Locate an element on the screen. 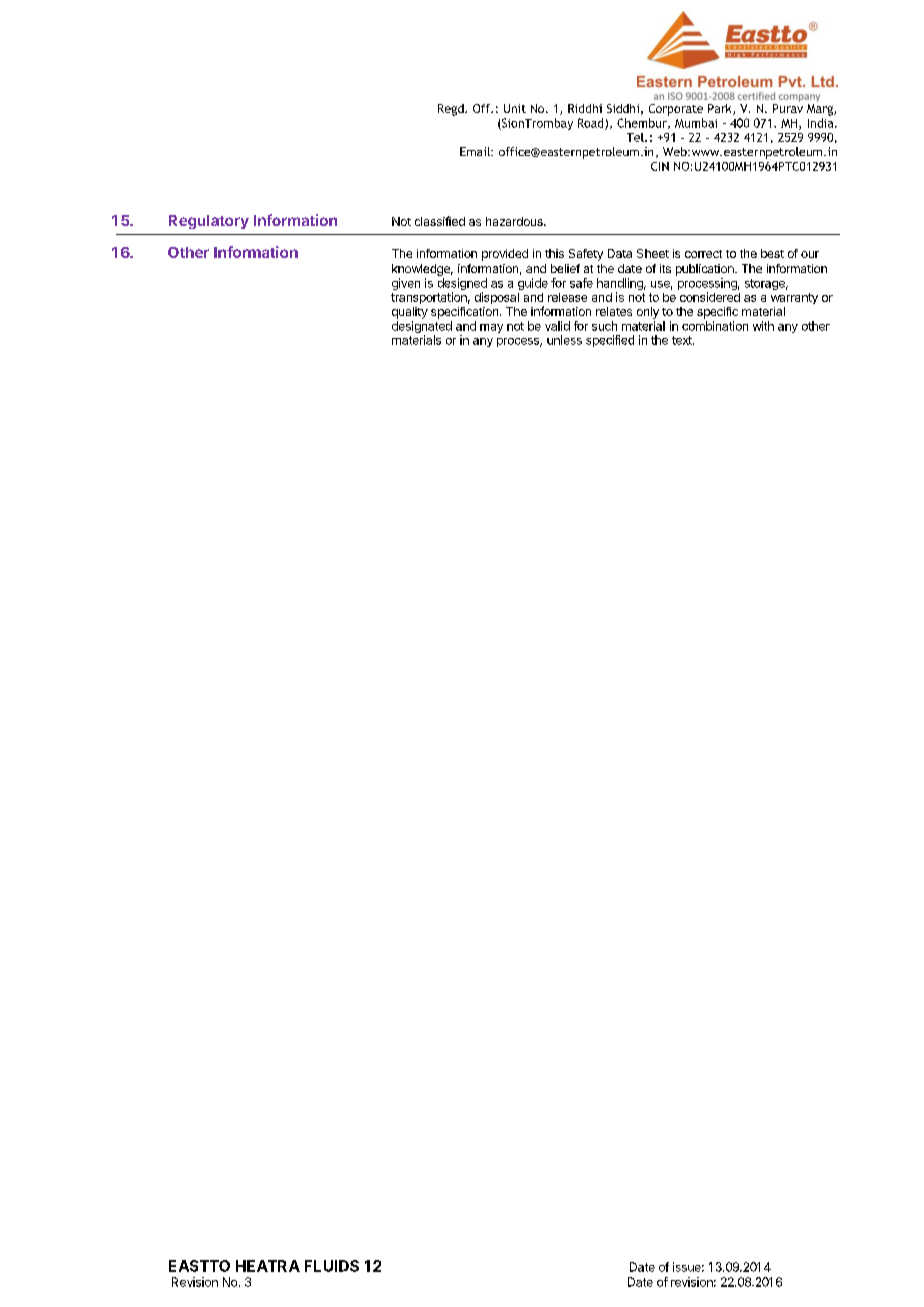 The width and height of the screenshot is (924, 1307). Unit is located at coordinates (515, 108).
